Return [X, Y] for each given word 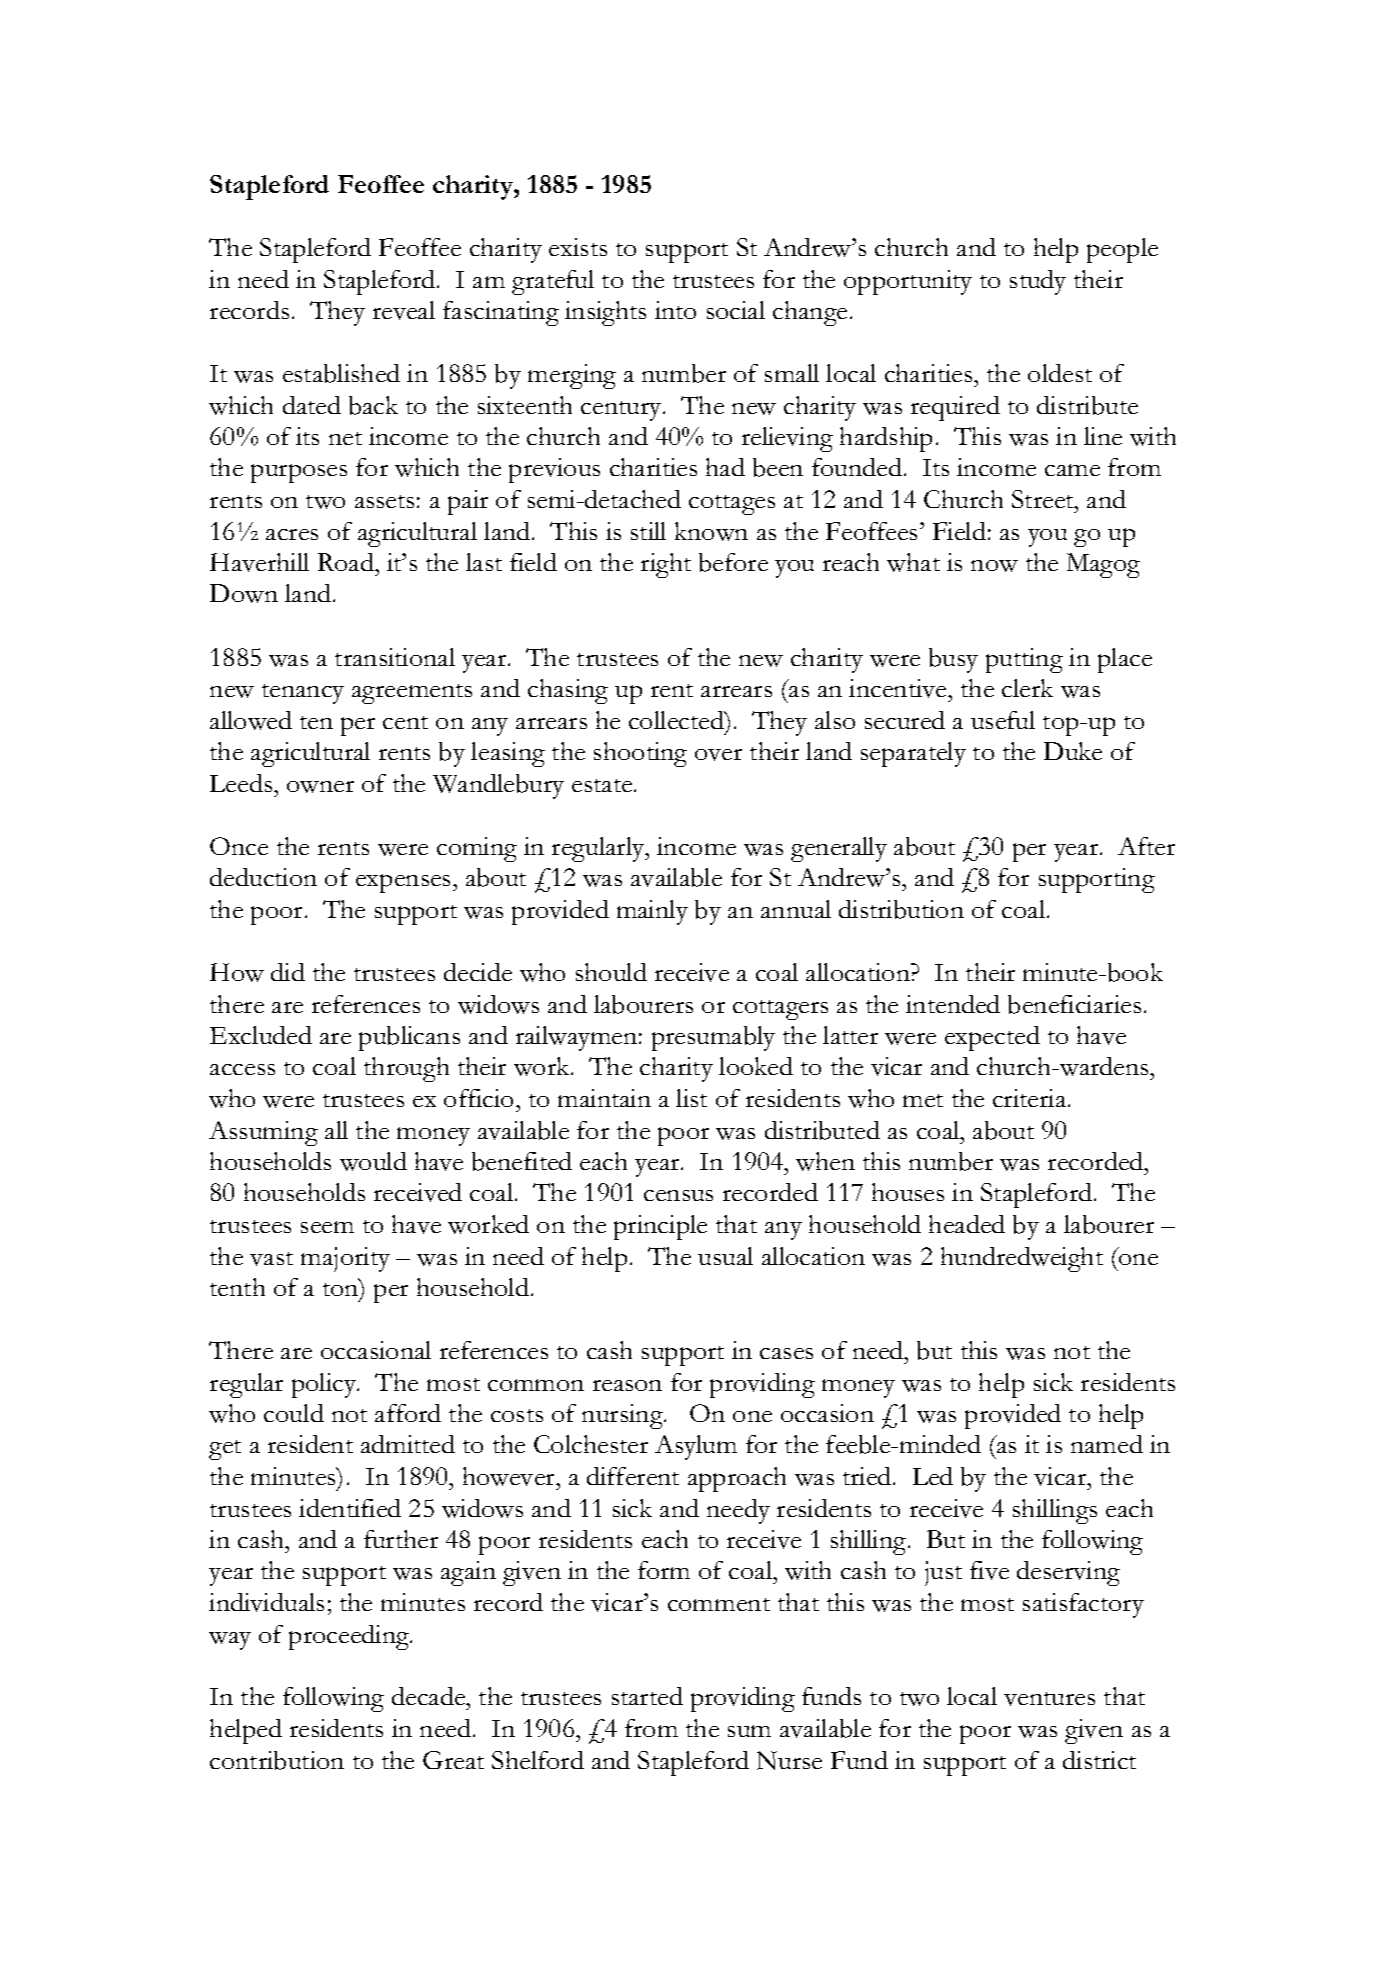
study [1038, 282]
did [288, 972]
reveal [404, 310]
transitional [395, 657]
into [675, 310]
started [647, 1696]
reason [627, 1385]
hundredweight [1022, 1259]
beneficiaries [1074, 1004]
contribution [277, 1760]
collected [677, 720]
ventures [1049, 1699]
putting [1024, 660]
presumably [713, 1038]
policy [325, 1385]
